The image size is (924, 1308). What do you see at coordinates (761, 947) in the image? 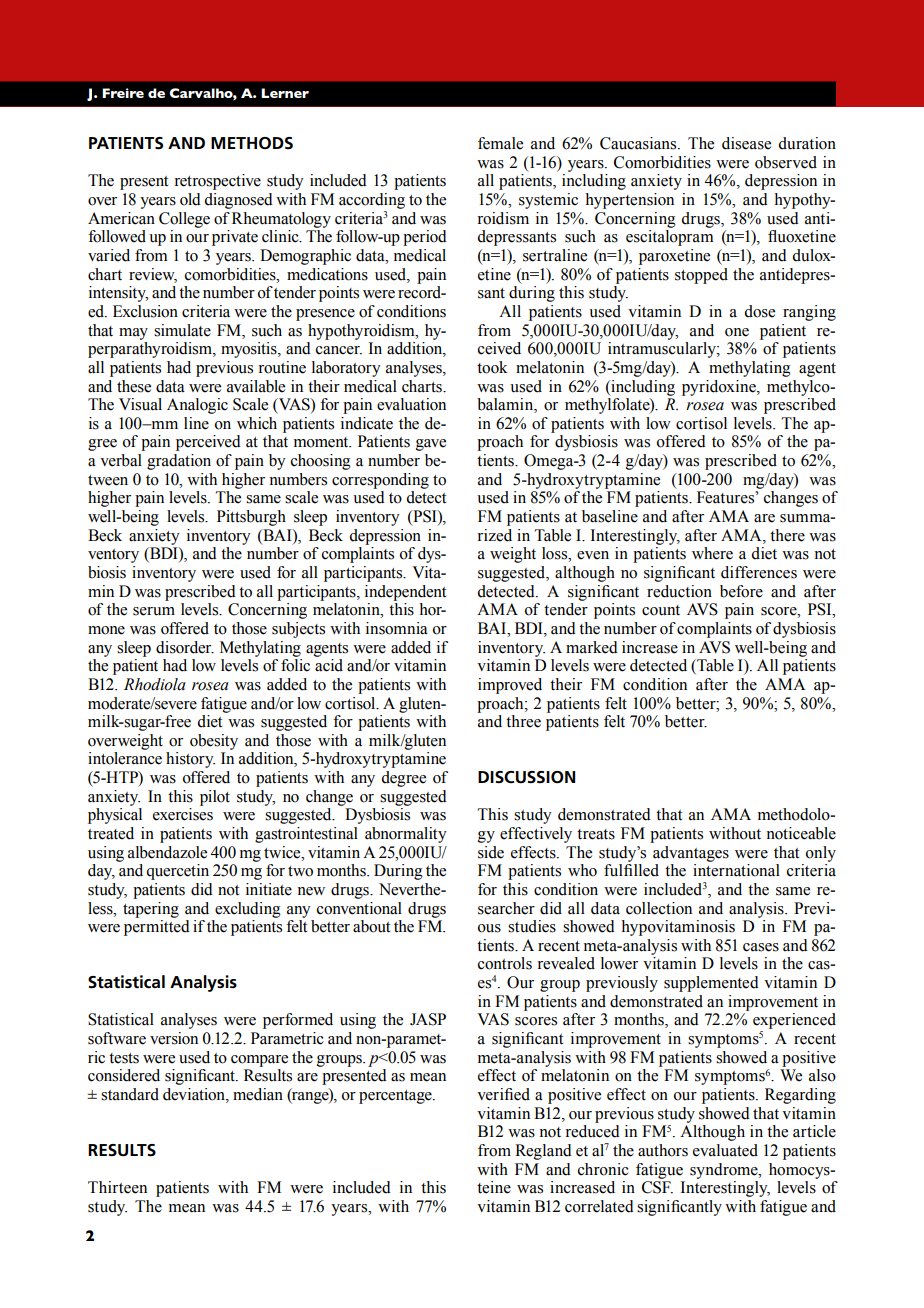
I see `cases` at bounding box center [761, 947].
